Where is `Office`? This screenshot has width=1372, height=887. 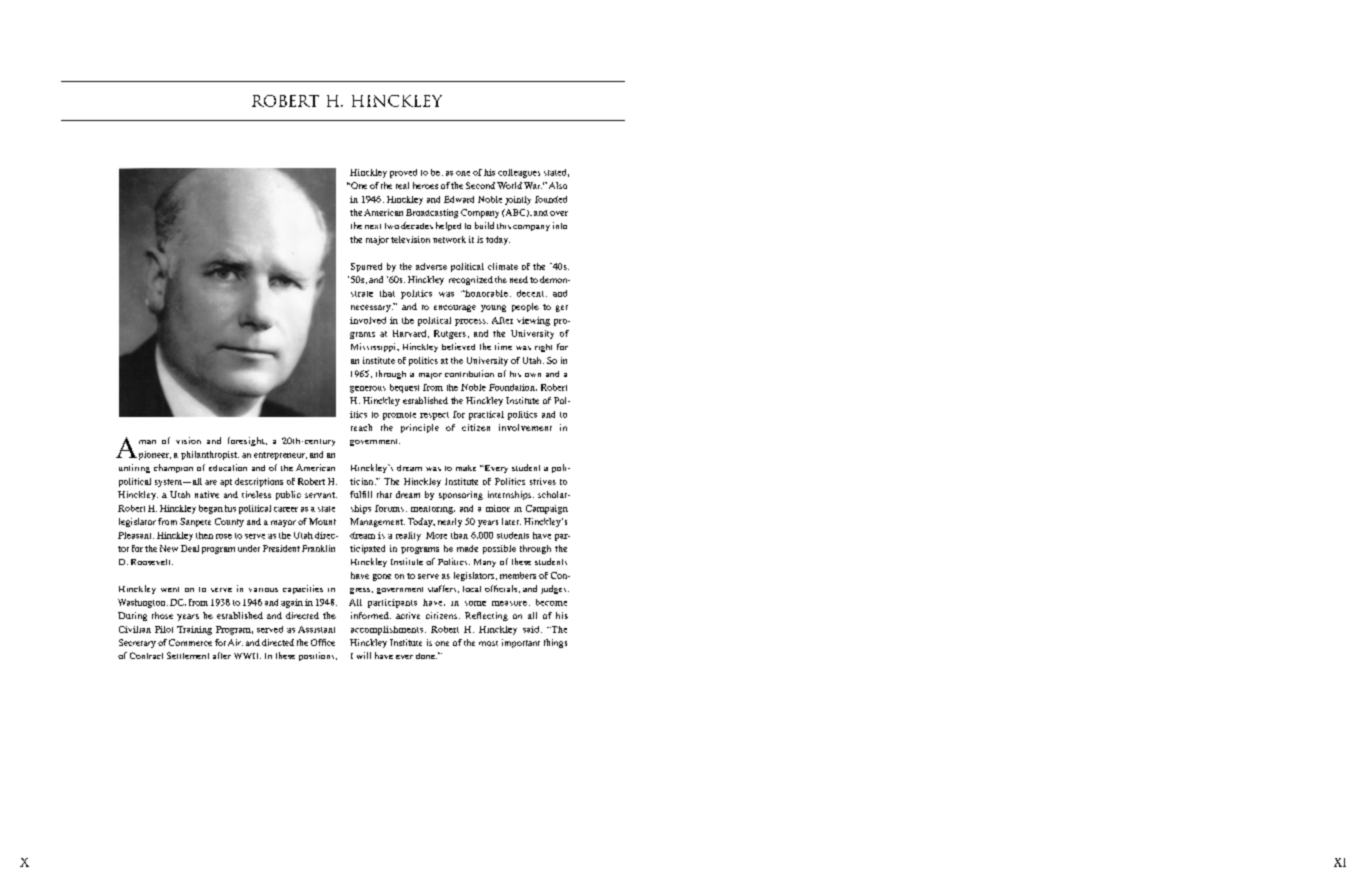
Office is located at coordinates (323, 642).
